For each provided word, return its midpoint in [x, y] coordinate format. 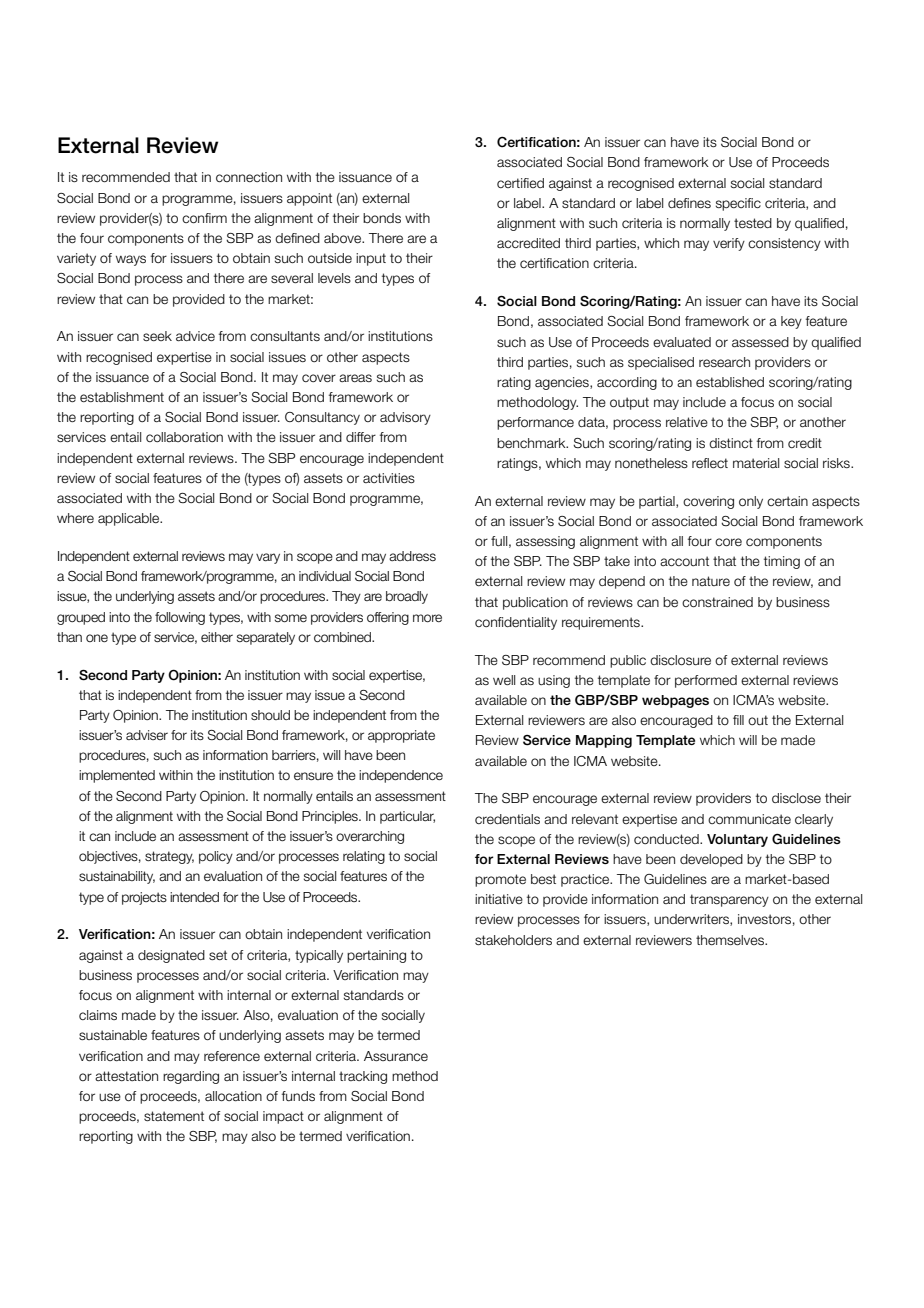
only [751, 502]
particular [407, 817]
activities [389, 478]
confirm [204, 218]
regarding [191, 1077]
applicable [130, 519]
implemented [117, 776]
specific [738, 204]
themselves [731, 940]
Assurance [396, 1056]
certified [520, 183]
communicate [749, 819]
